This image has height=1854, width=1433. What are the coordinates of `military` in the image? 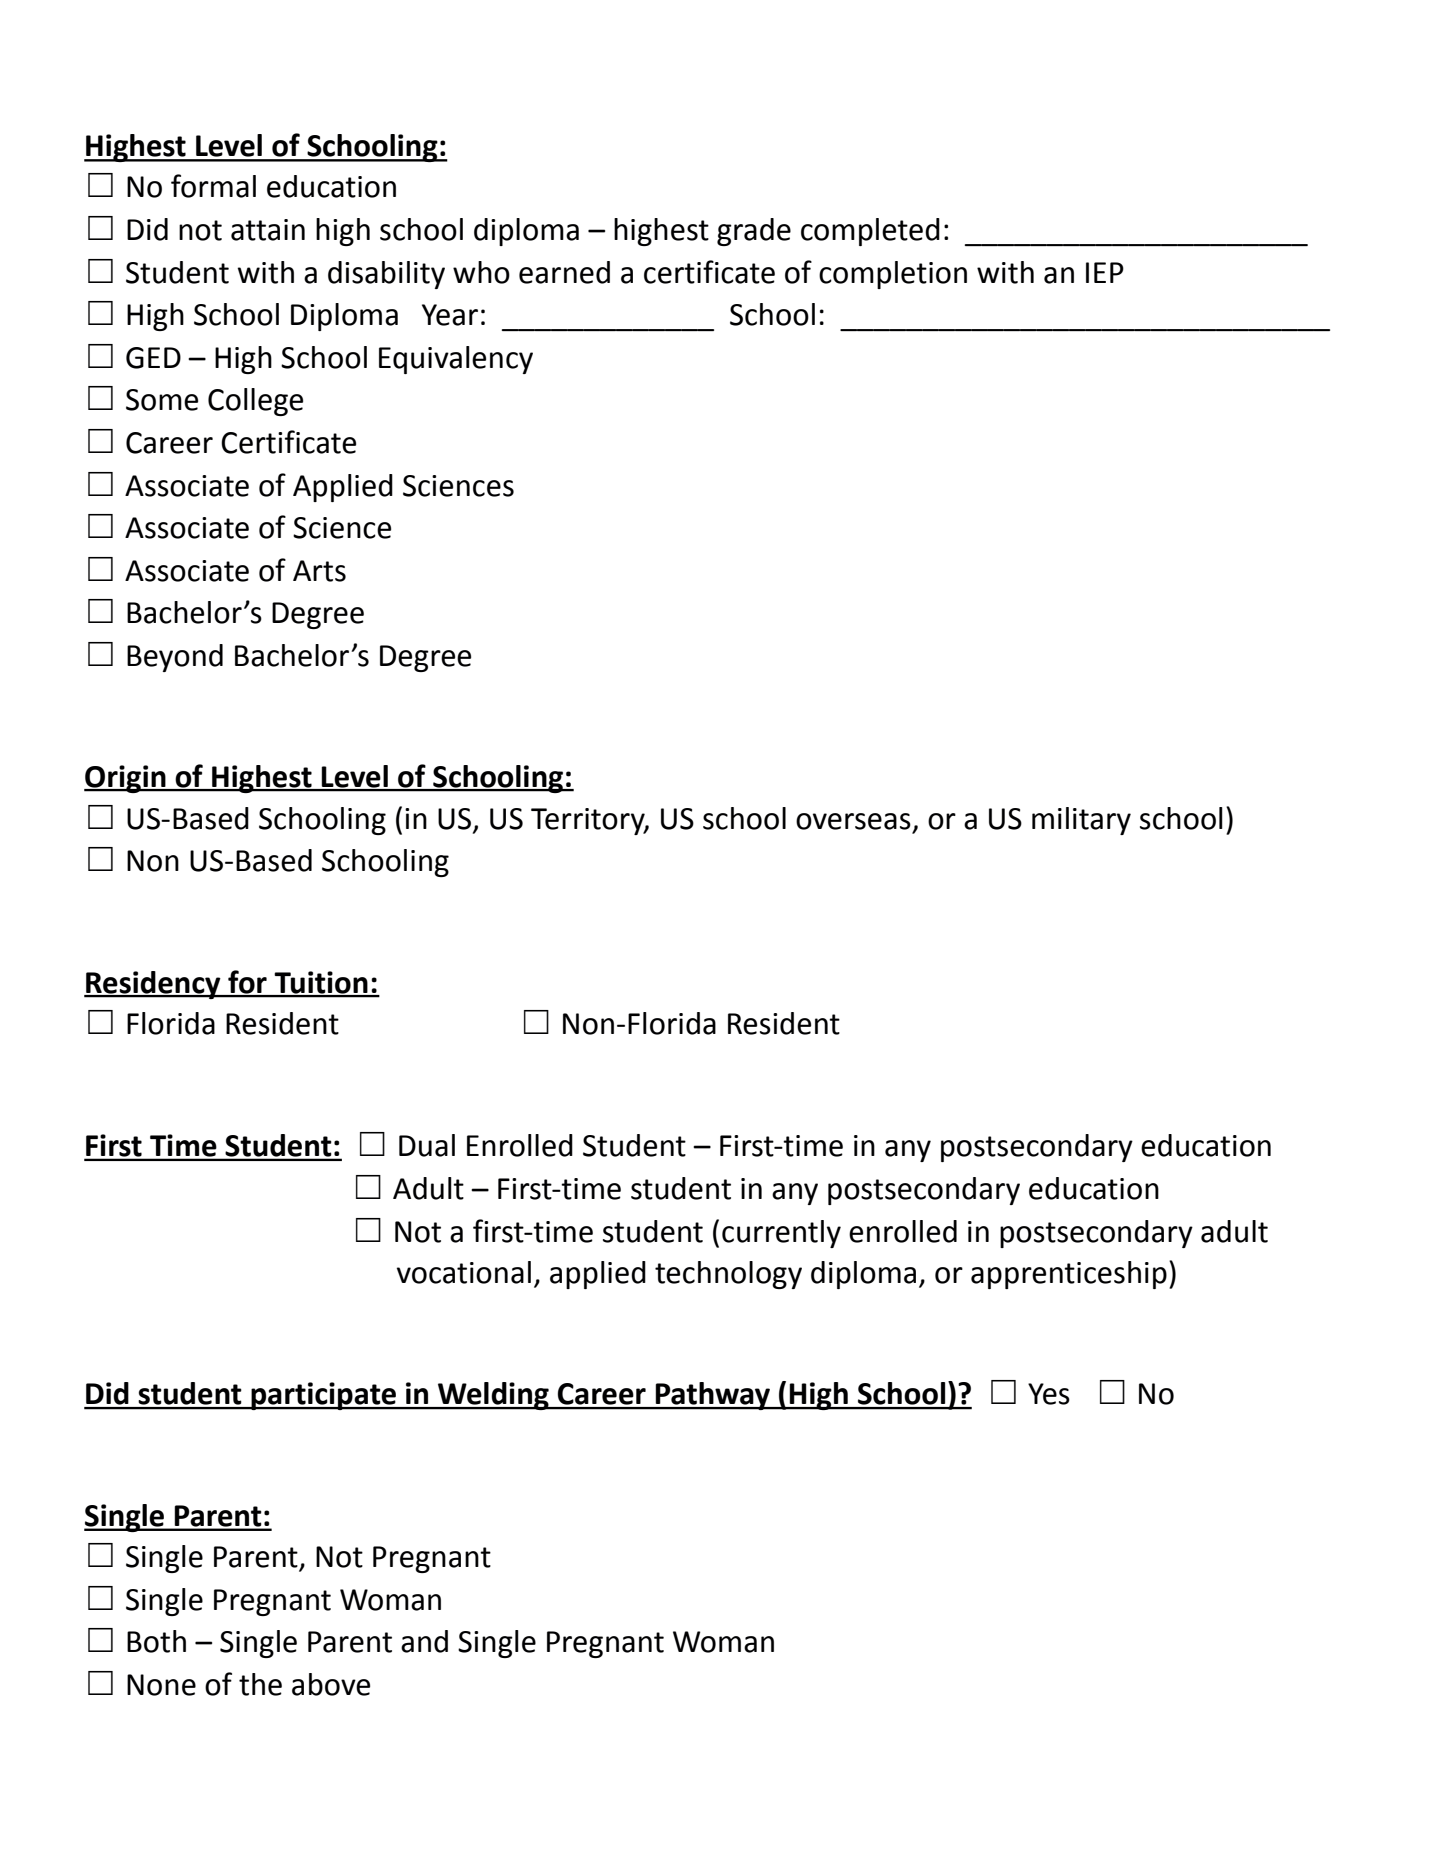 It's located at (1081, 821).
